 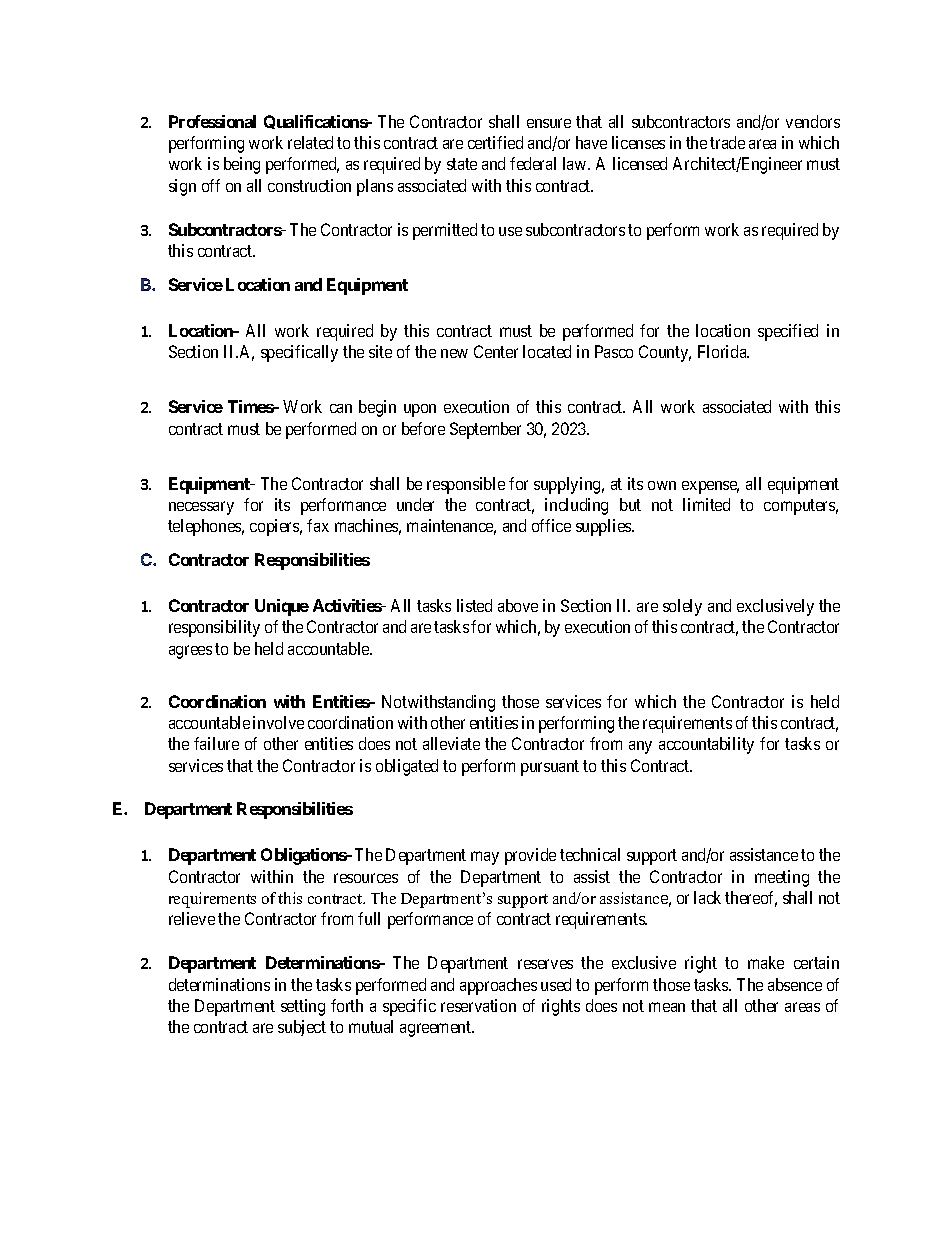 What do you see at coordinates (706, 745) in the page?
I see `accountability` at bounding box center [706, 745].
